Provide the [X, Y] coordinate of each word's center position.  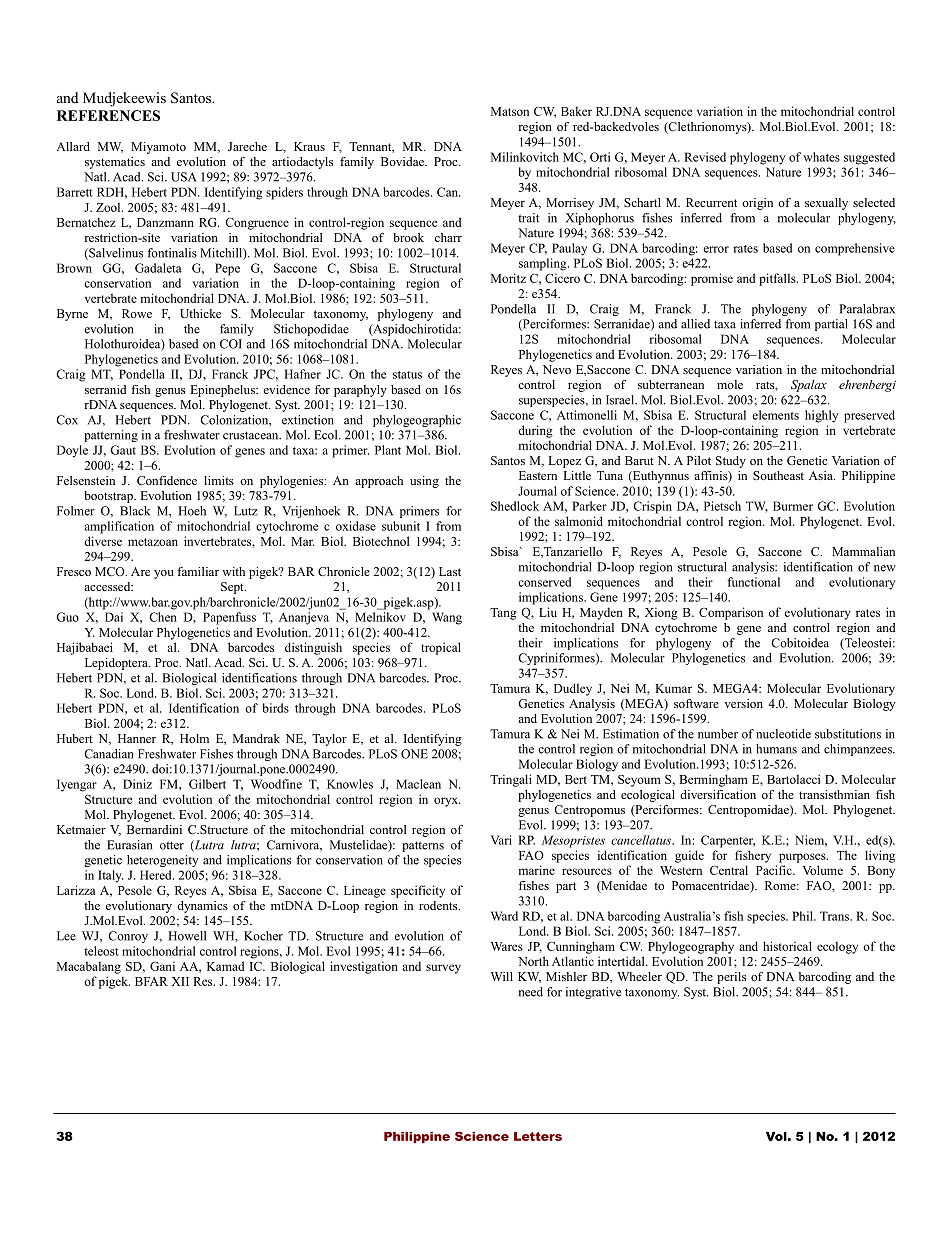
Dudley [573, 689]
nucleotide [783, 734]
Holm [194, 738]
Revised [705, 157]
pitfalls [778, 279]
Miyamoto [158, 148]
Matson [510, 111]
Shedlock [515, 506]
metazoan [153, 542]
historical [787, 946]
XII [180, 981]
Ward [504, 916]
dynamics [202, 907]
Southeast [778, 475]
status [407, 375]
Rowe [137, 313]
